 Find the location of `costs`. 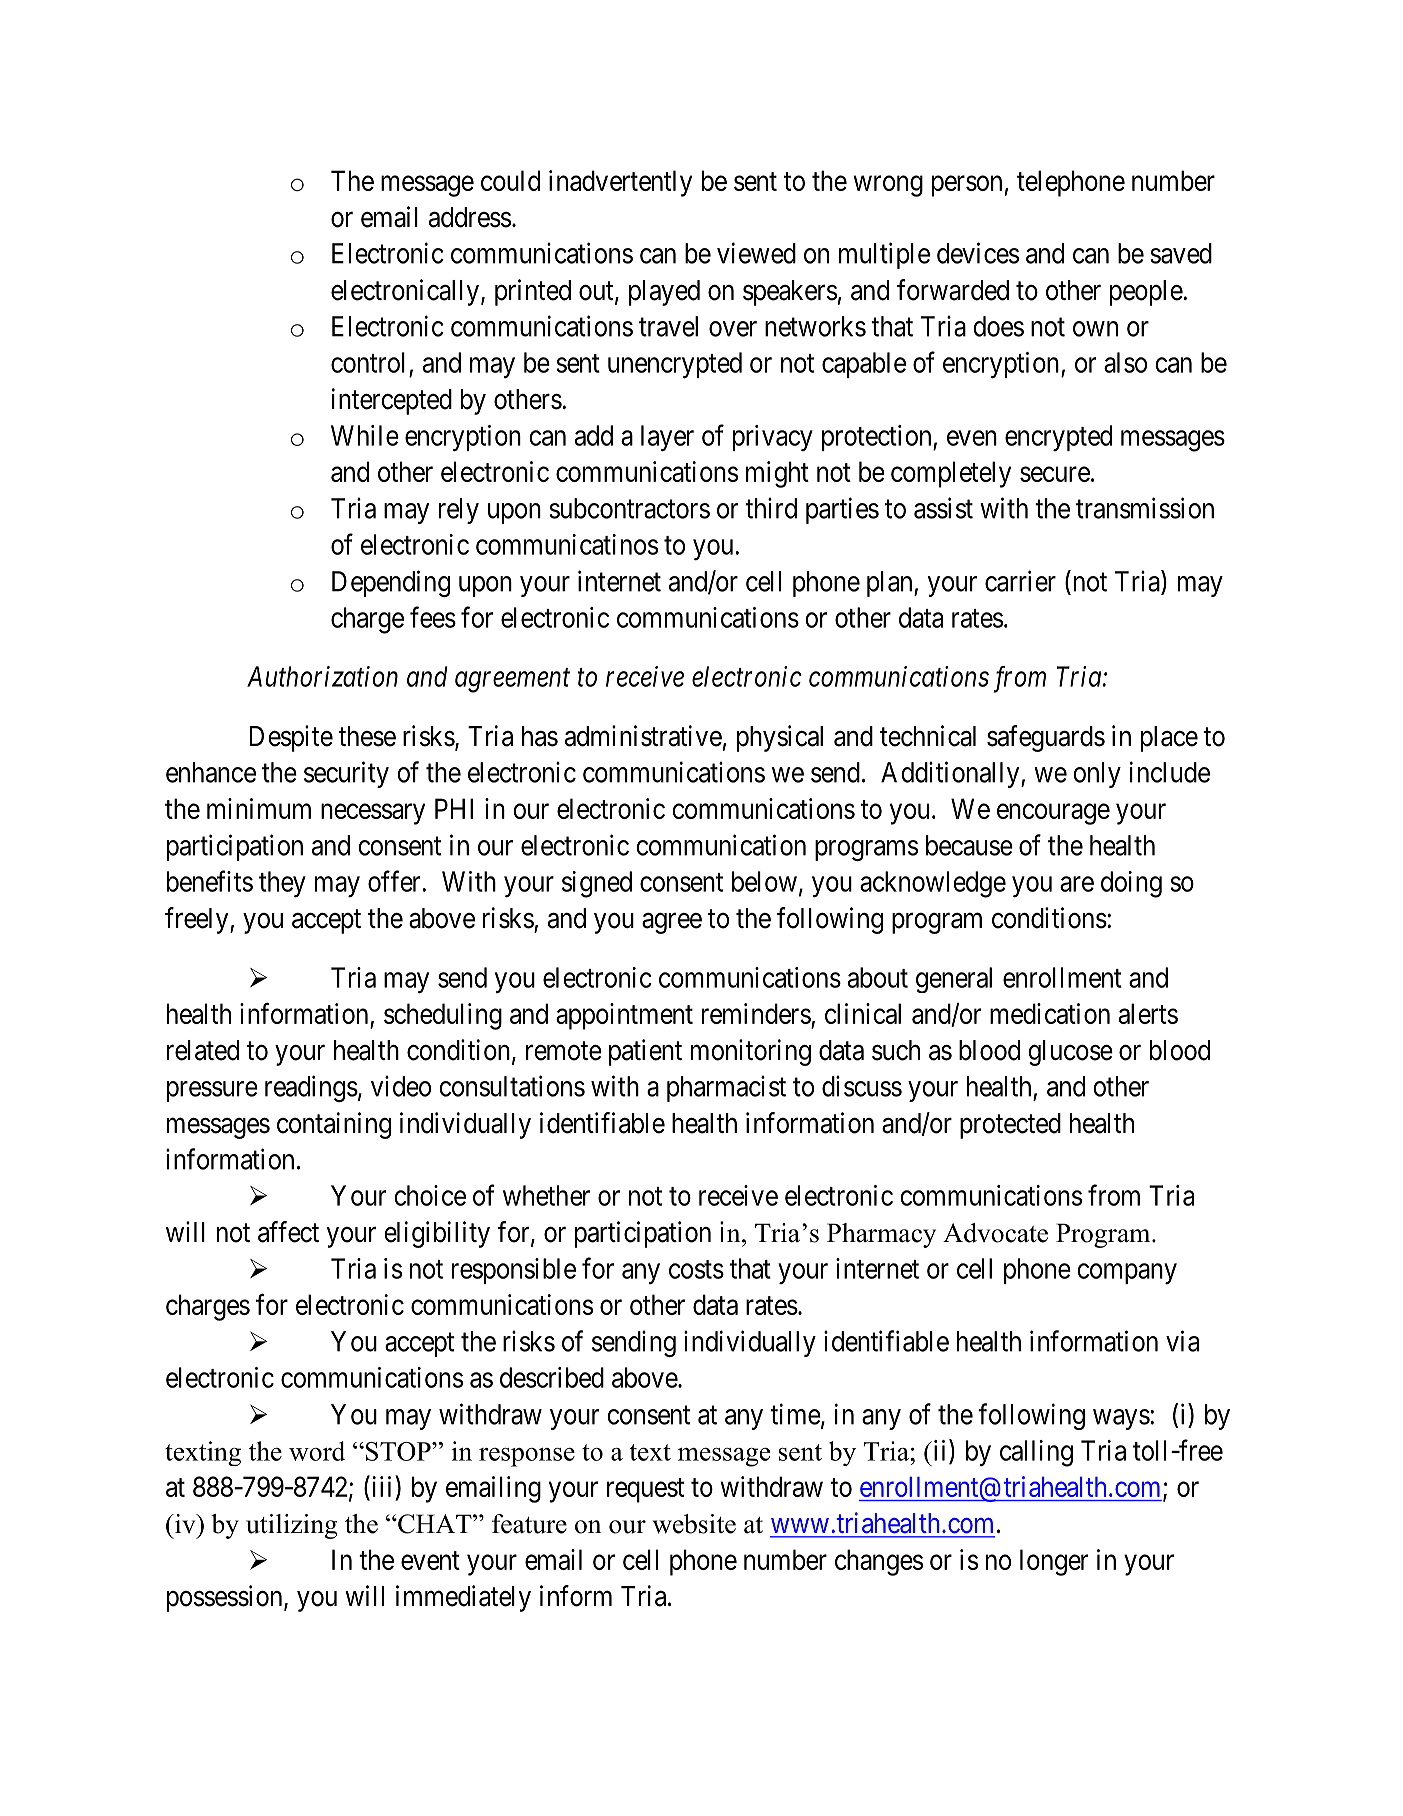

costs is located at coordinates (696, 1269).
